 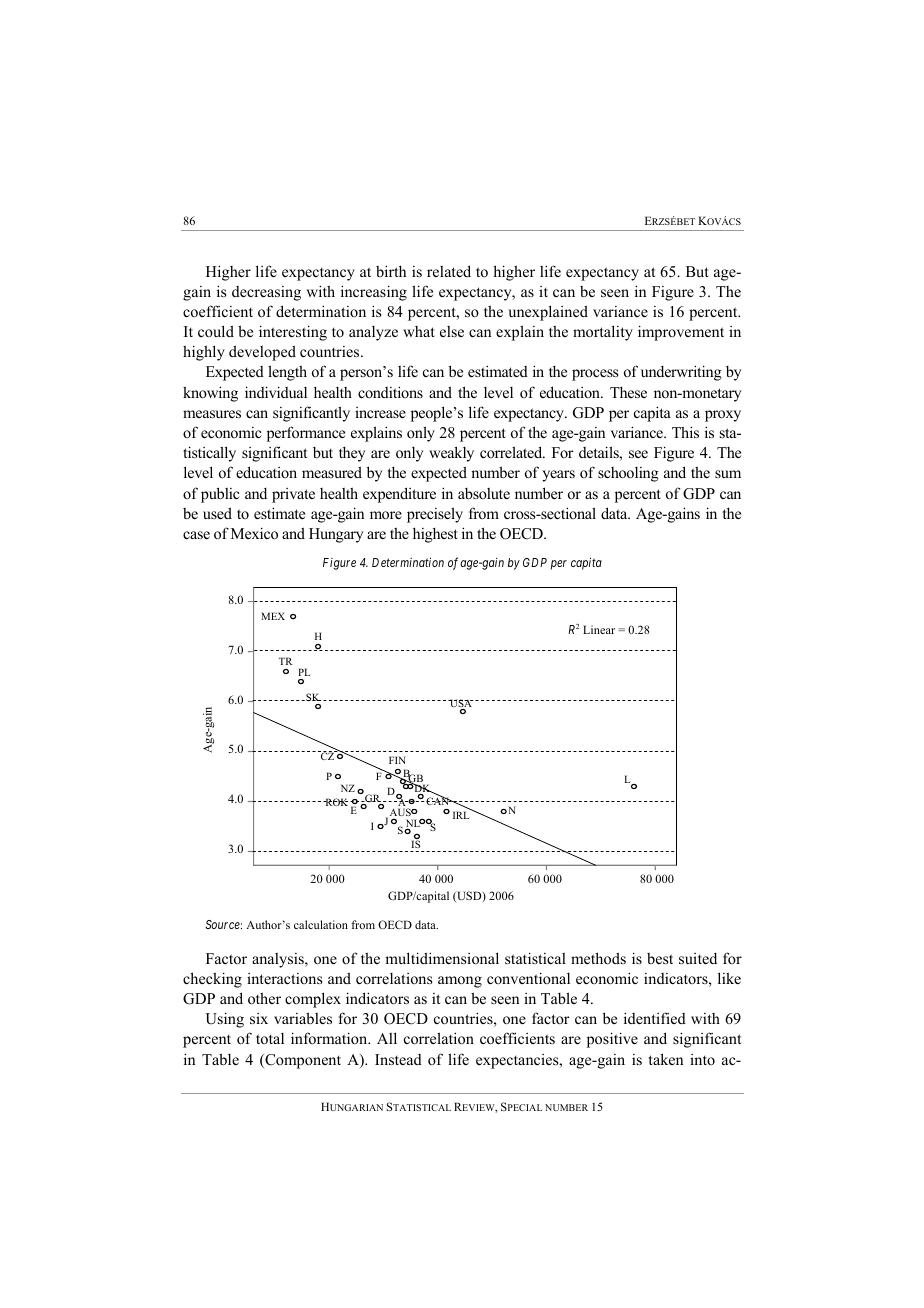 What do you see at coordinates (452, 331) in the screenshot?
I see `else` at bounding box center [452, 331].
